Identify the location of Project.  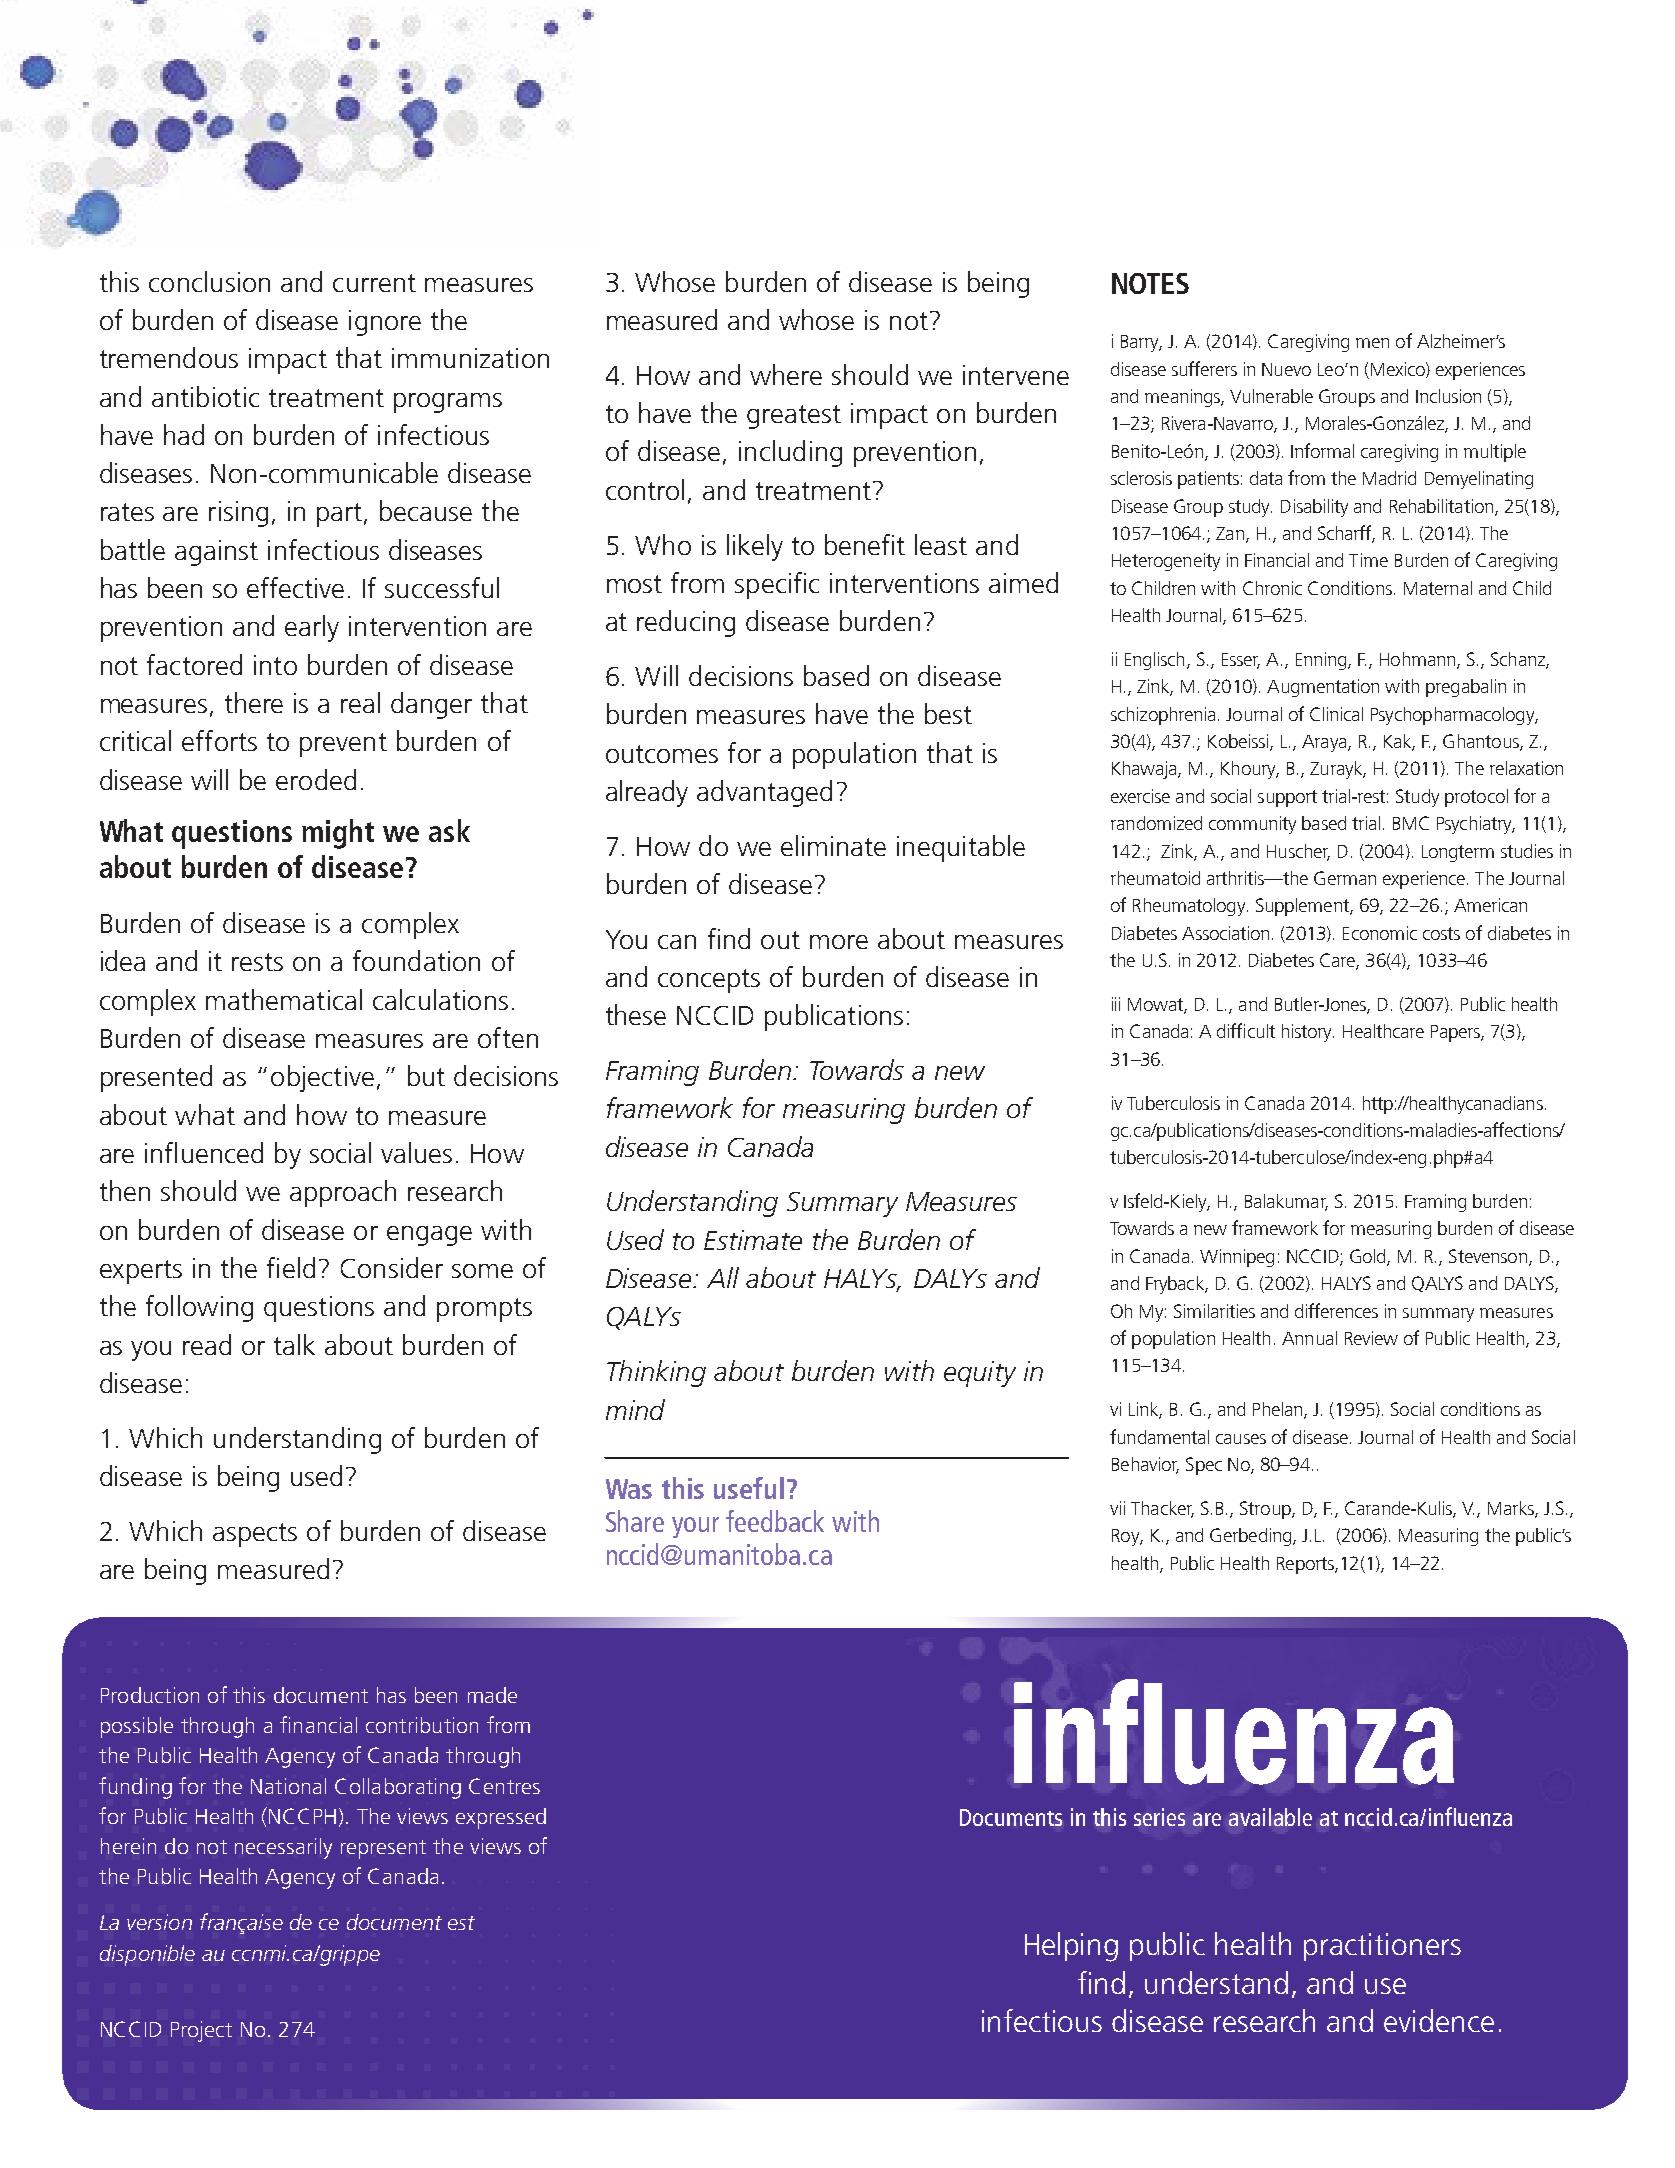
(201, 2031).
